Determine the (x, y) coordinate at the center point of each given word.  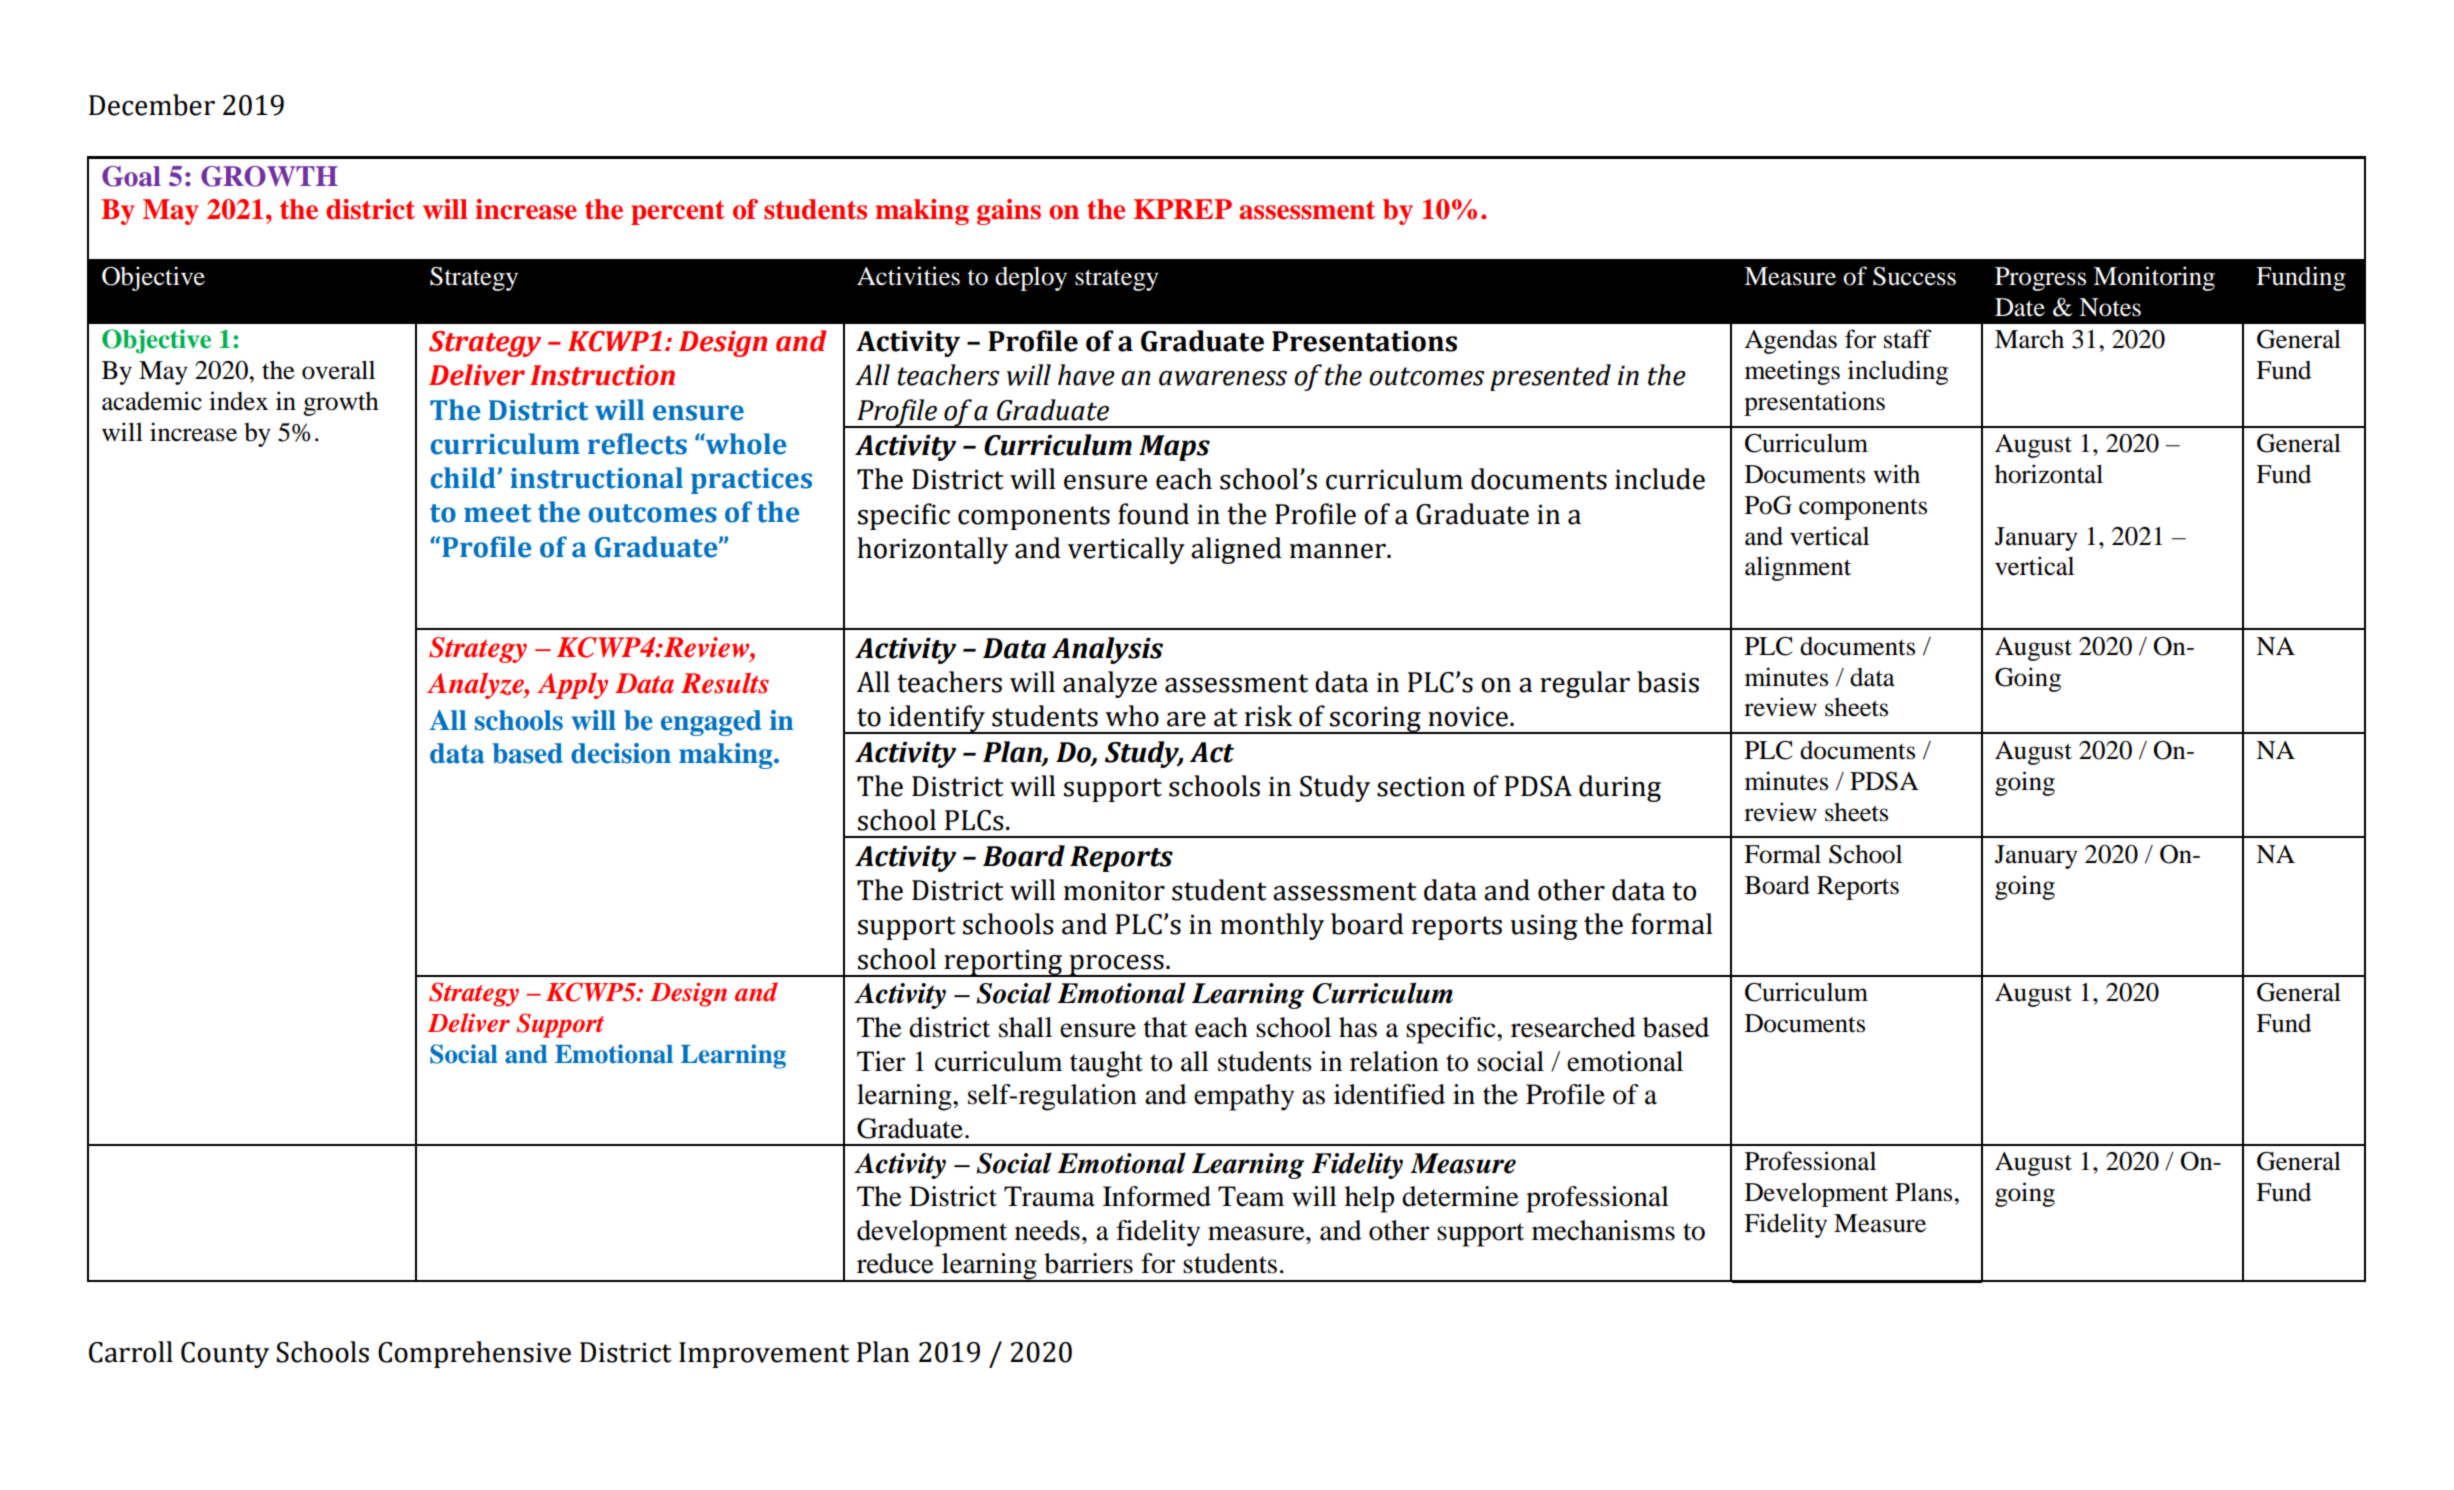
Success (1914, 276)
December (152, 105)
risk (1268, 716)
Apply (572, 686)
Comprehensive (474, 1354)
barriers (1088, 1263)
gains (1009, 212)
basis (1668, 682)
